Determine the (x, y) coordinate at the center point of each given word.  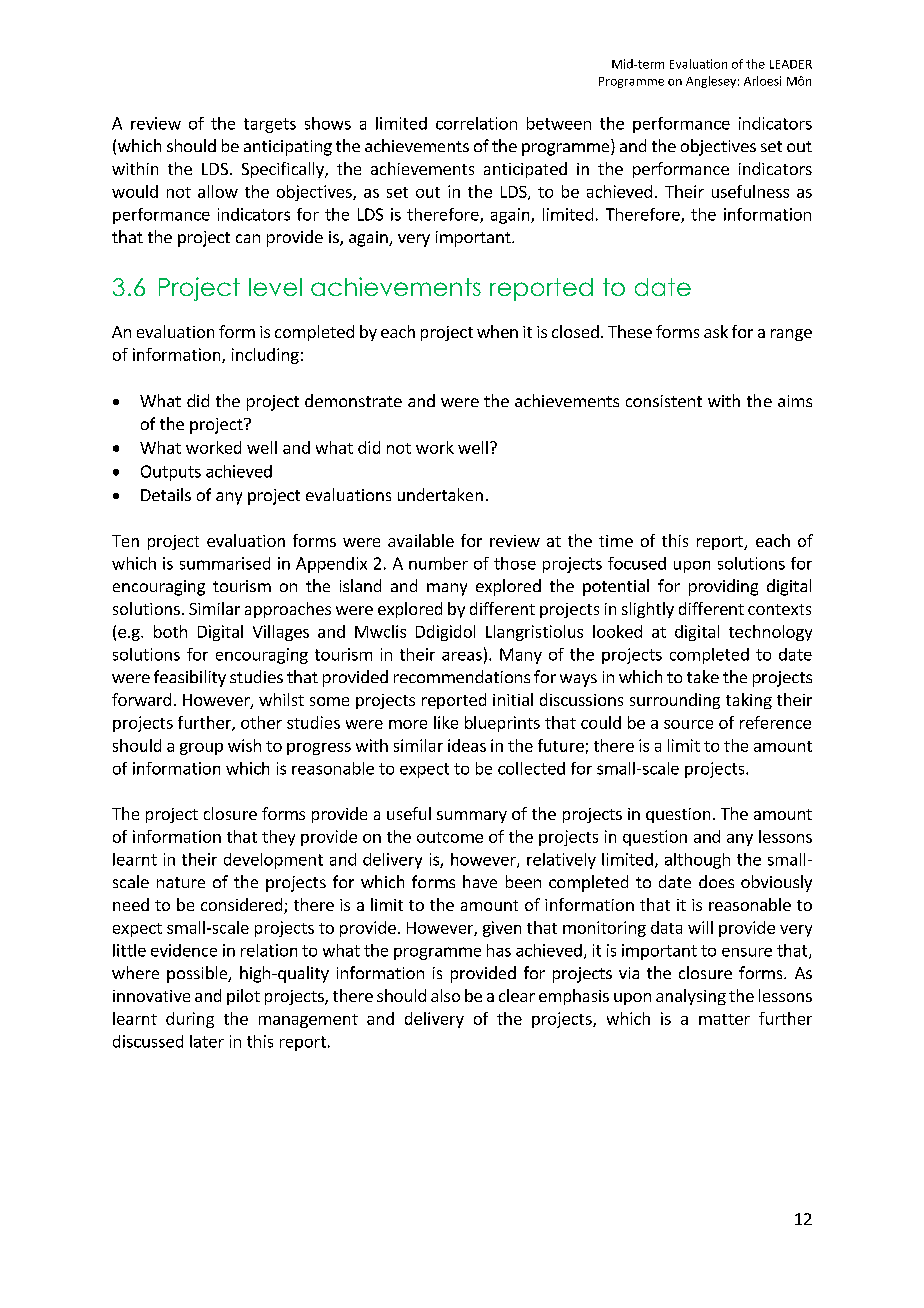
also (445, 995)
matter (724, 1019)
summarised (225, 563)
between (559, 123)
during (190, 1020)
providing (723, 587)
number (438, 563)
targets (270, 125)
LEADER (791, 64)
